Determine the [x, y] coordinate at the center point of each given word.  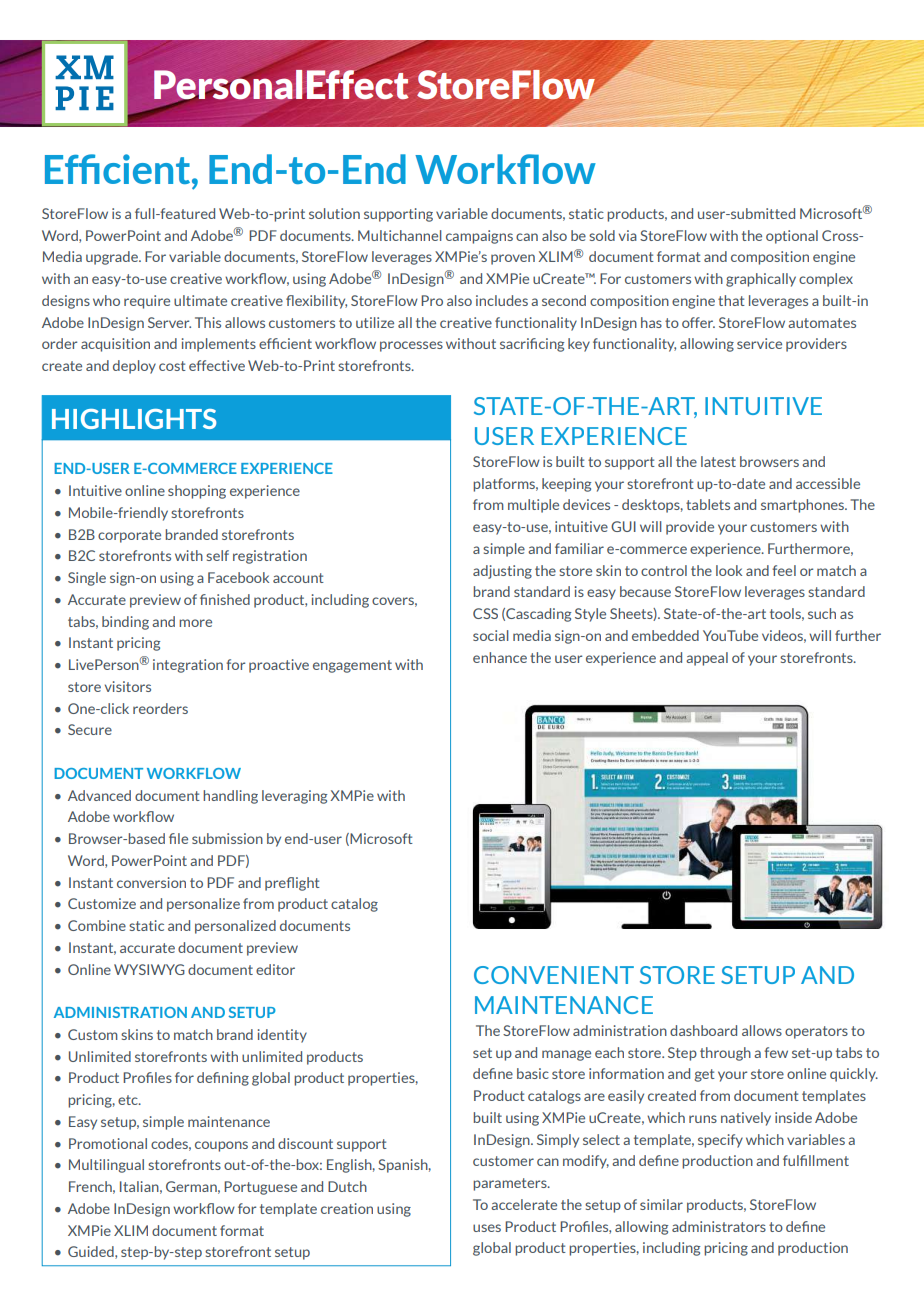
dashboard [703, 1030]
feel [784, 570]
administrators [719, 1226]
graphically [761, 280]
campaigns [479, 237]
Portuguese [260, 1188]
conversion [151, 882]
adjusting [502, 572]
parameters [511, 1184]
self [217, 555]
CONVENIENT [554, 975]
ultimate [200, 300]
